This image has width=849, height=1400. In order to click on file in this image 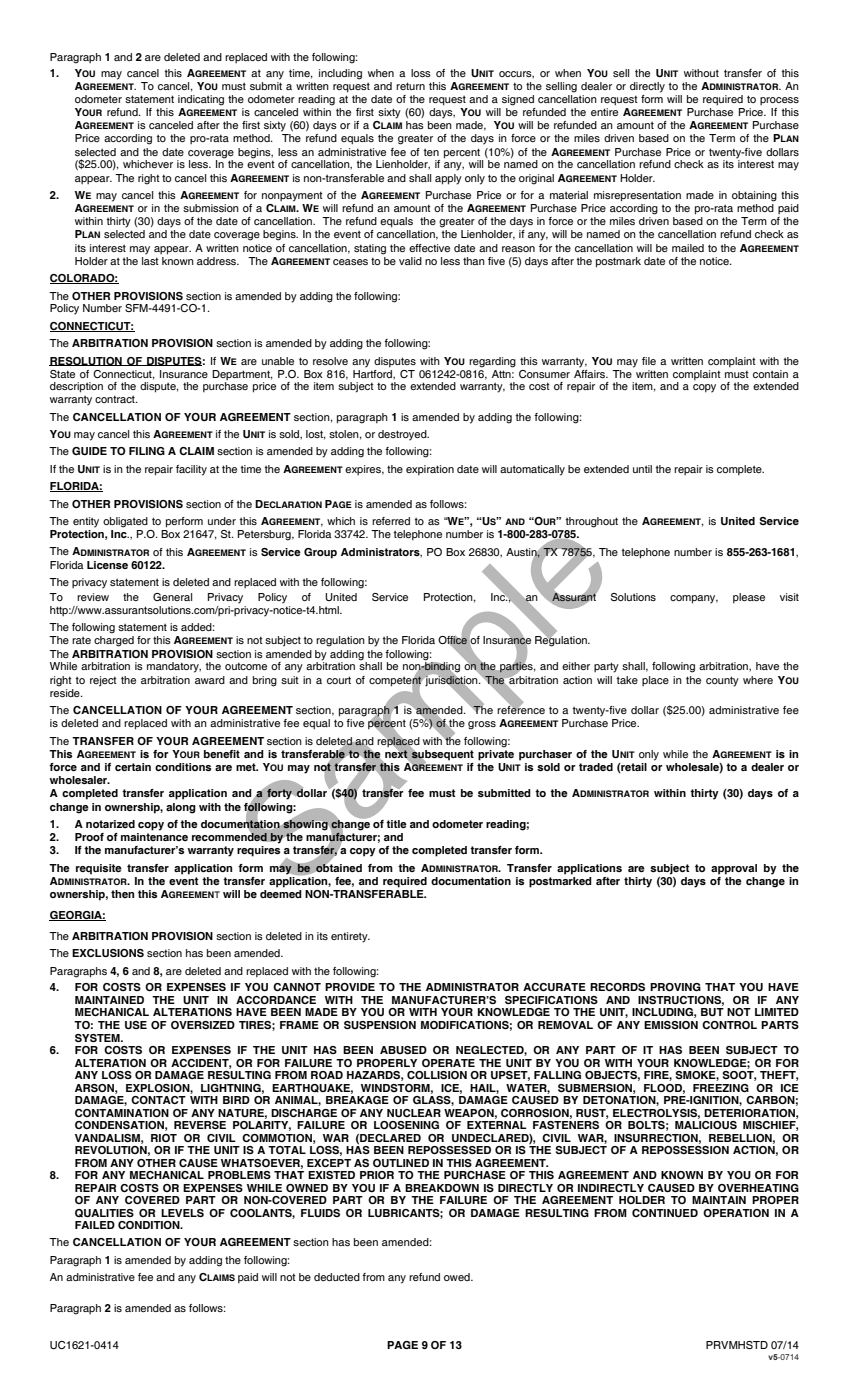, I will do `click(649, 361)`.
